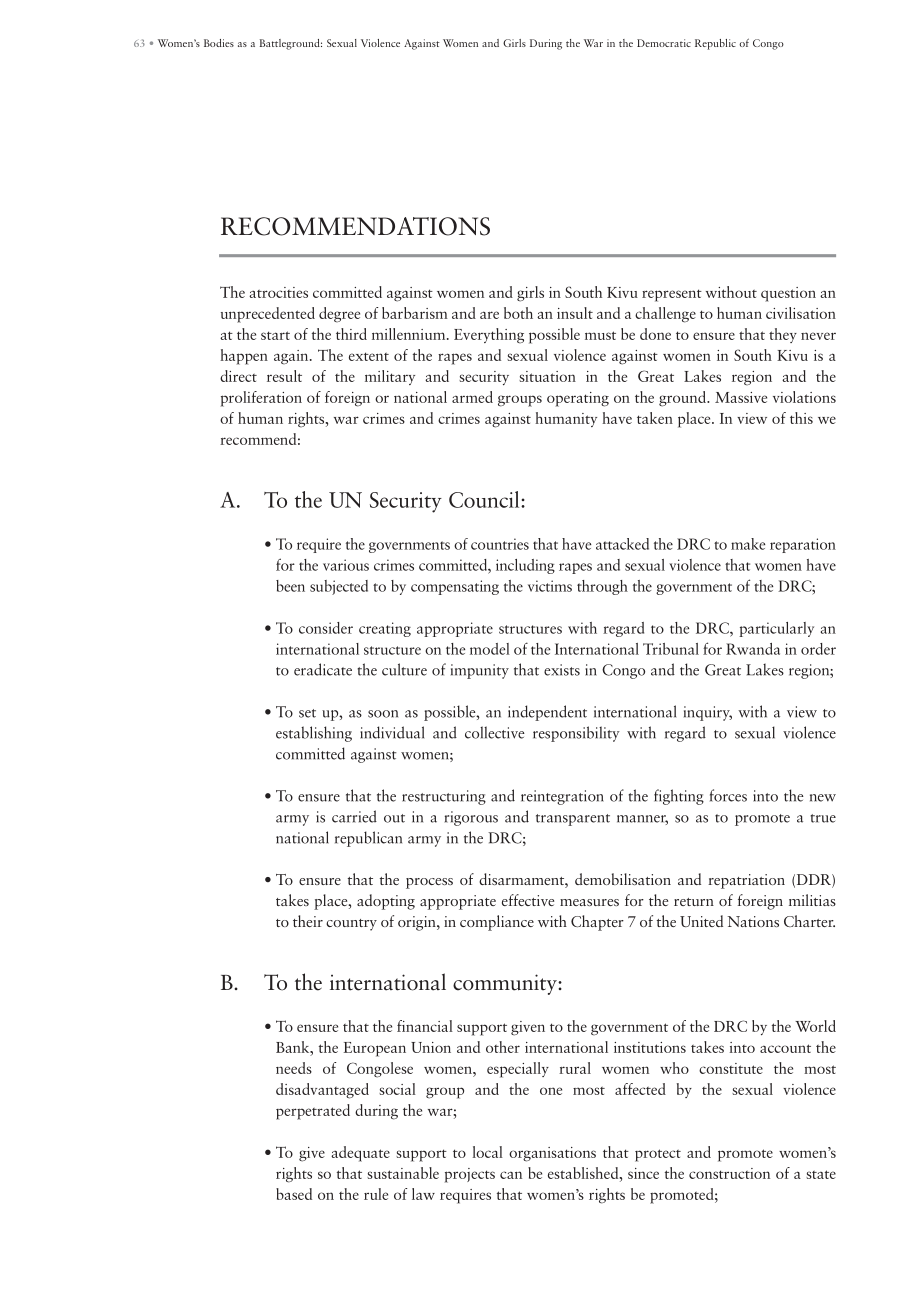  I want to click on based, so click(294, 1194).
